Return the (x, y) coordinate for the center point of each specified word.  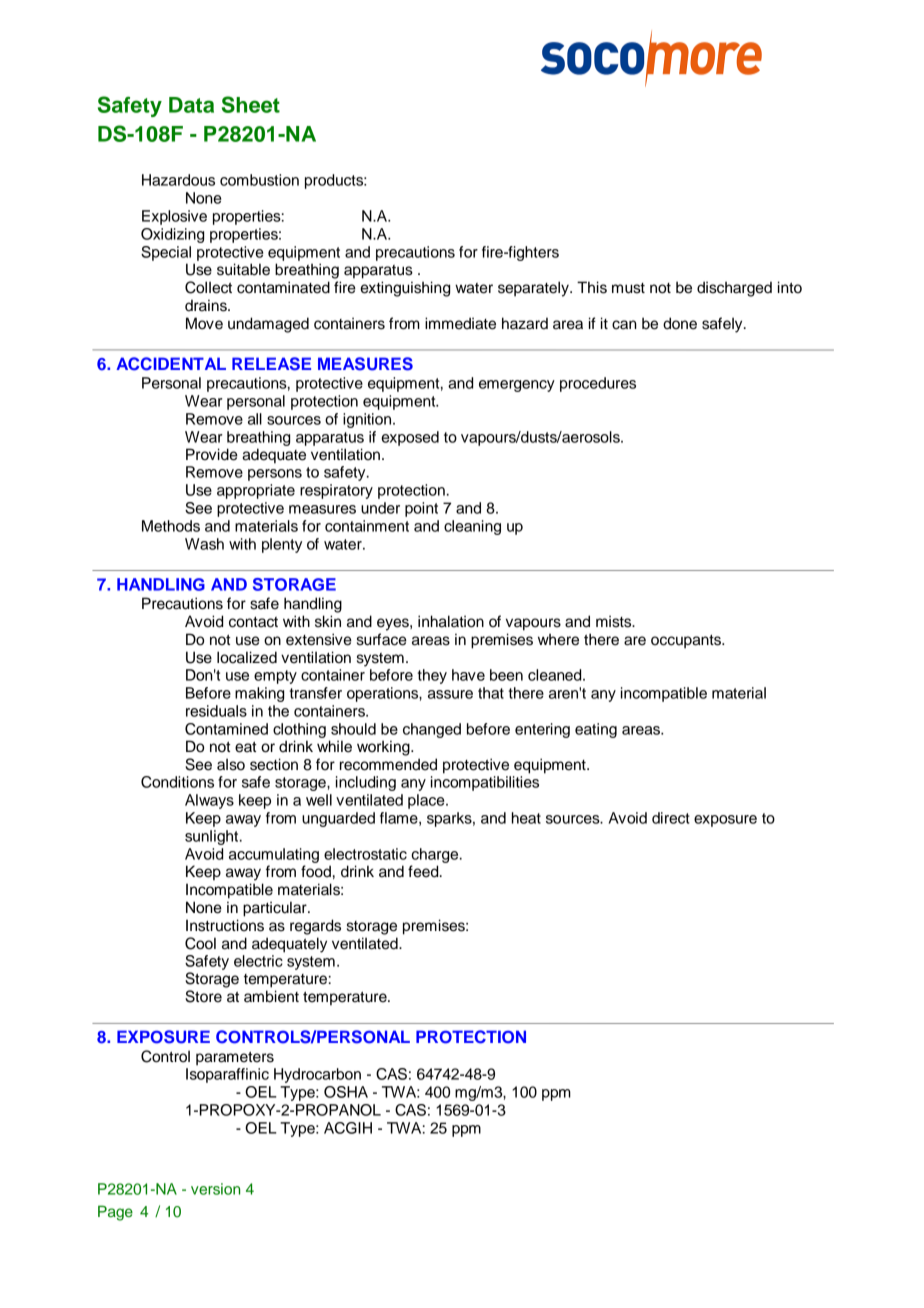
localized (247, 657)
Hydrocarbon (317, 1075)
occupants (687, 642)
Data (191, 105)
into (790, 287)
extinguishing (405, 289)
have (468, 675)
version (215, 1189)
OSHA (346, 1092)
